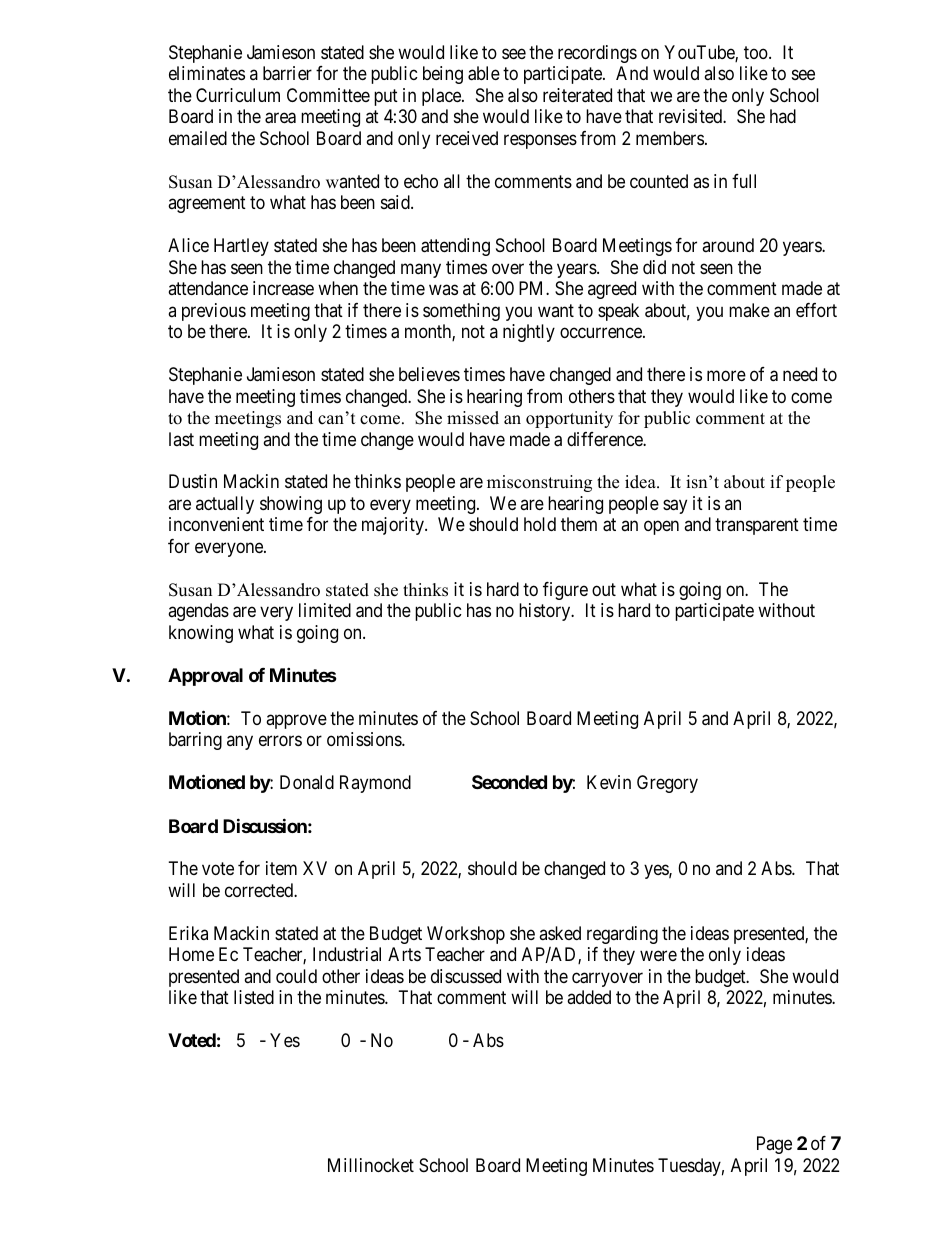 The height and width of the page is (1233, 952). I want to click on added, so click(589, 997).
